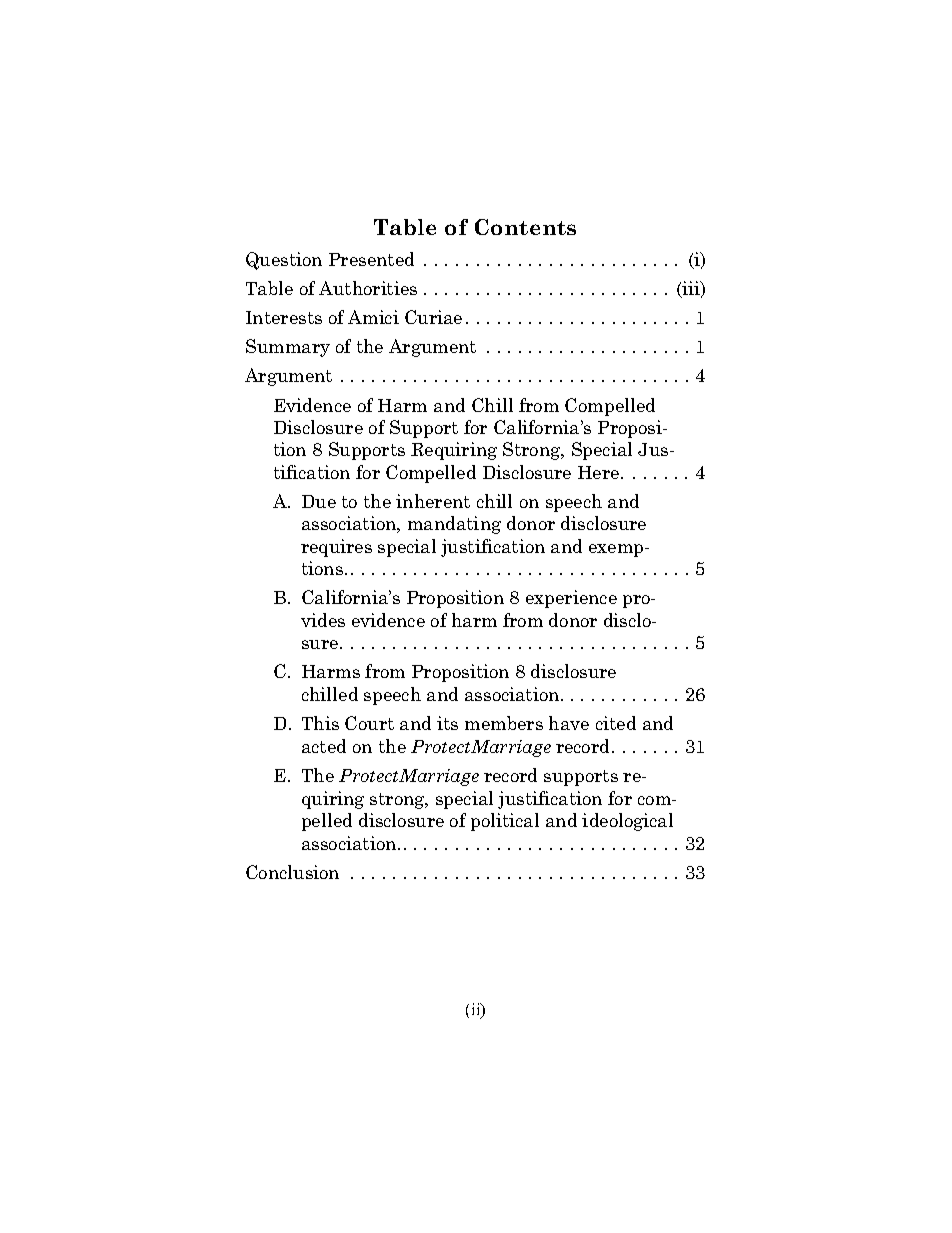 The width and height of the page is (952, 1233). Describe the element at coordinates (627, 822) in the page. I see `ideological` at that location.
